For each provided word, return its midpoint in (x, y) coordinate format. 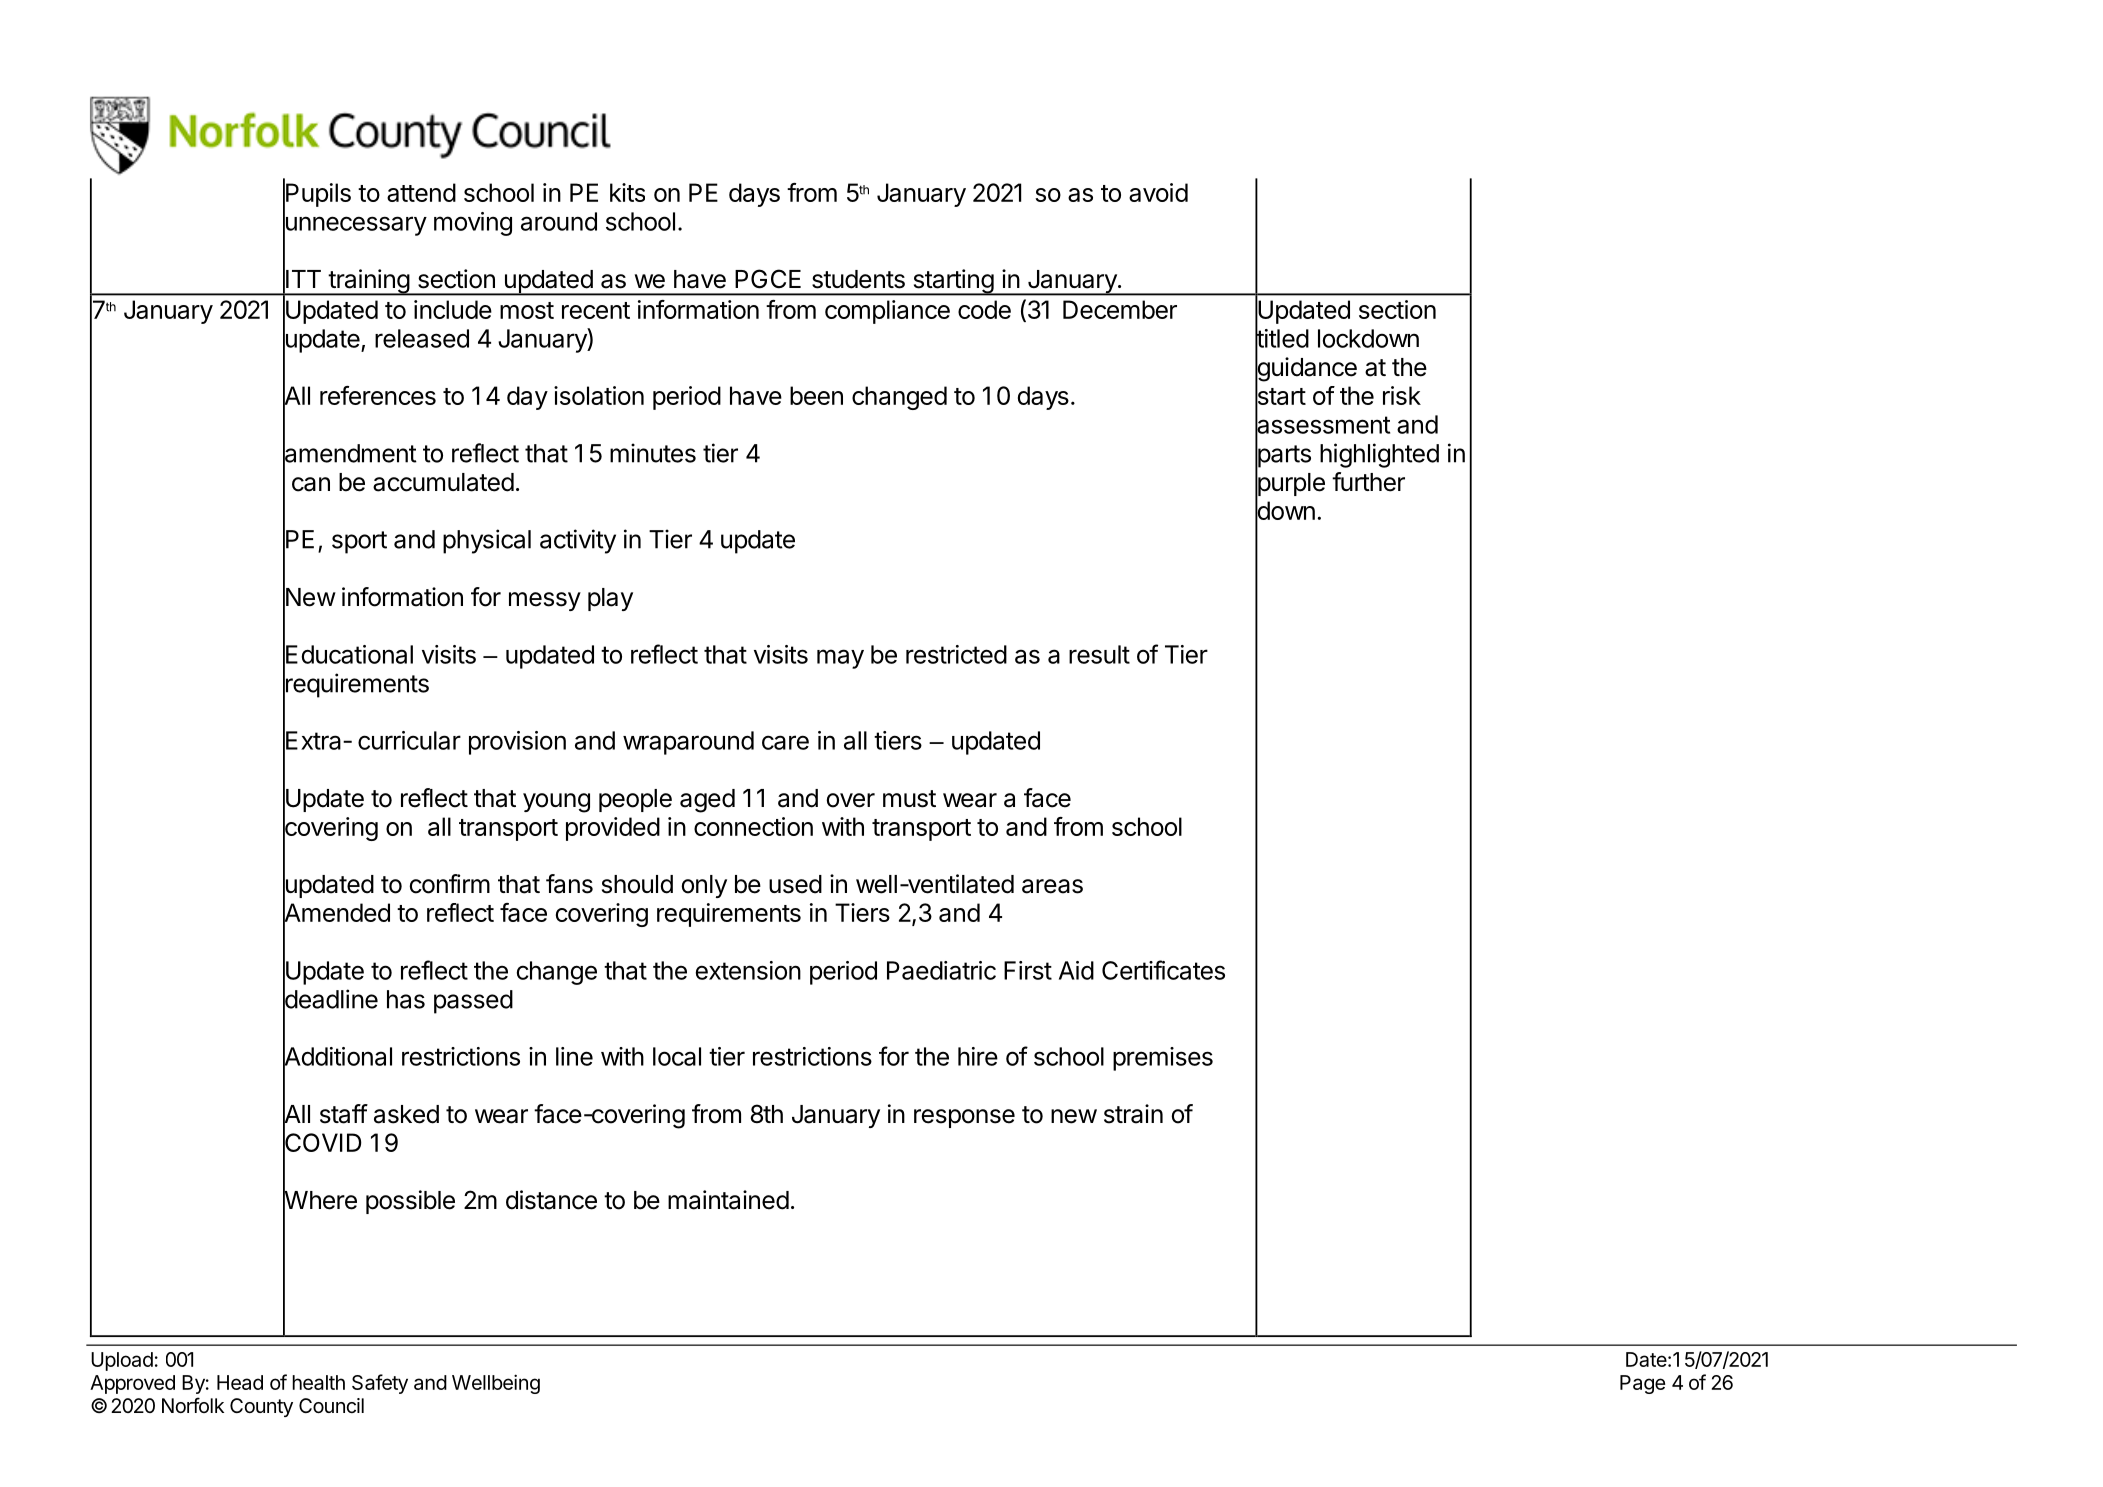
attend (421, 192)
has (406, 999)
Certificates (1163, 970)
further (1368, 482)
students (858, 279)
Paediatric (941, 970)
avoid (1158, 192)
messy (545, 601)
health (318, 1382)
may (840, 659)
